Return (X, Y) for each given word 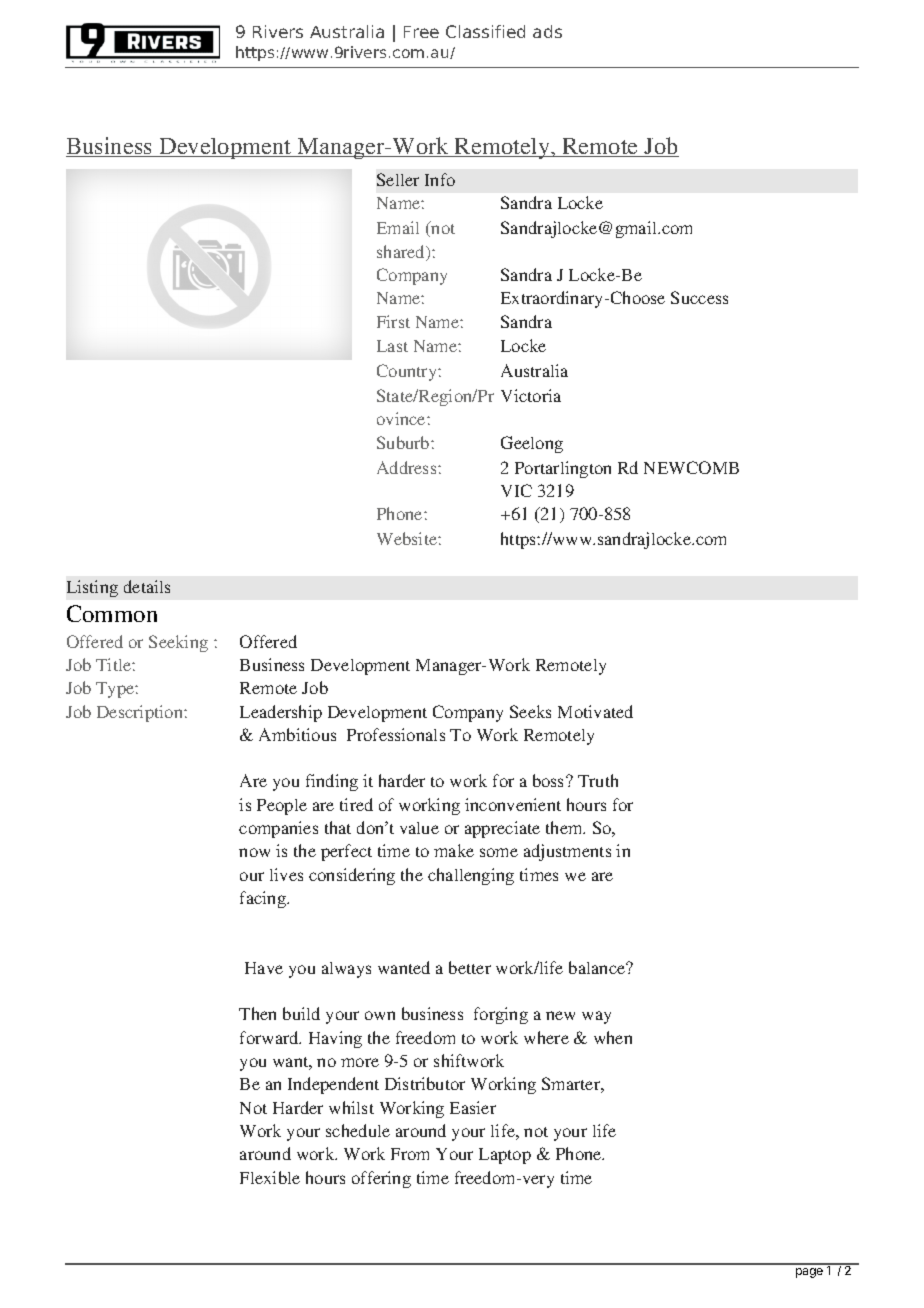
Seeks (530, 711)
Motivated (595, 711)
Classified (485, 31)
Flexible (270, 1177)
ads (547, 31)
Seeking (178, 643)
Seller (398, 179)
